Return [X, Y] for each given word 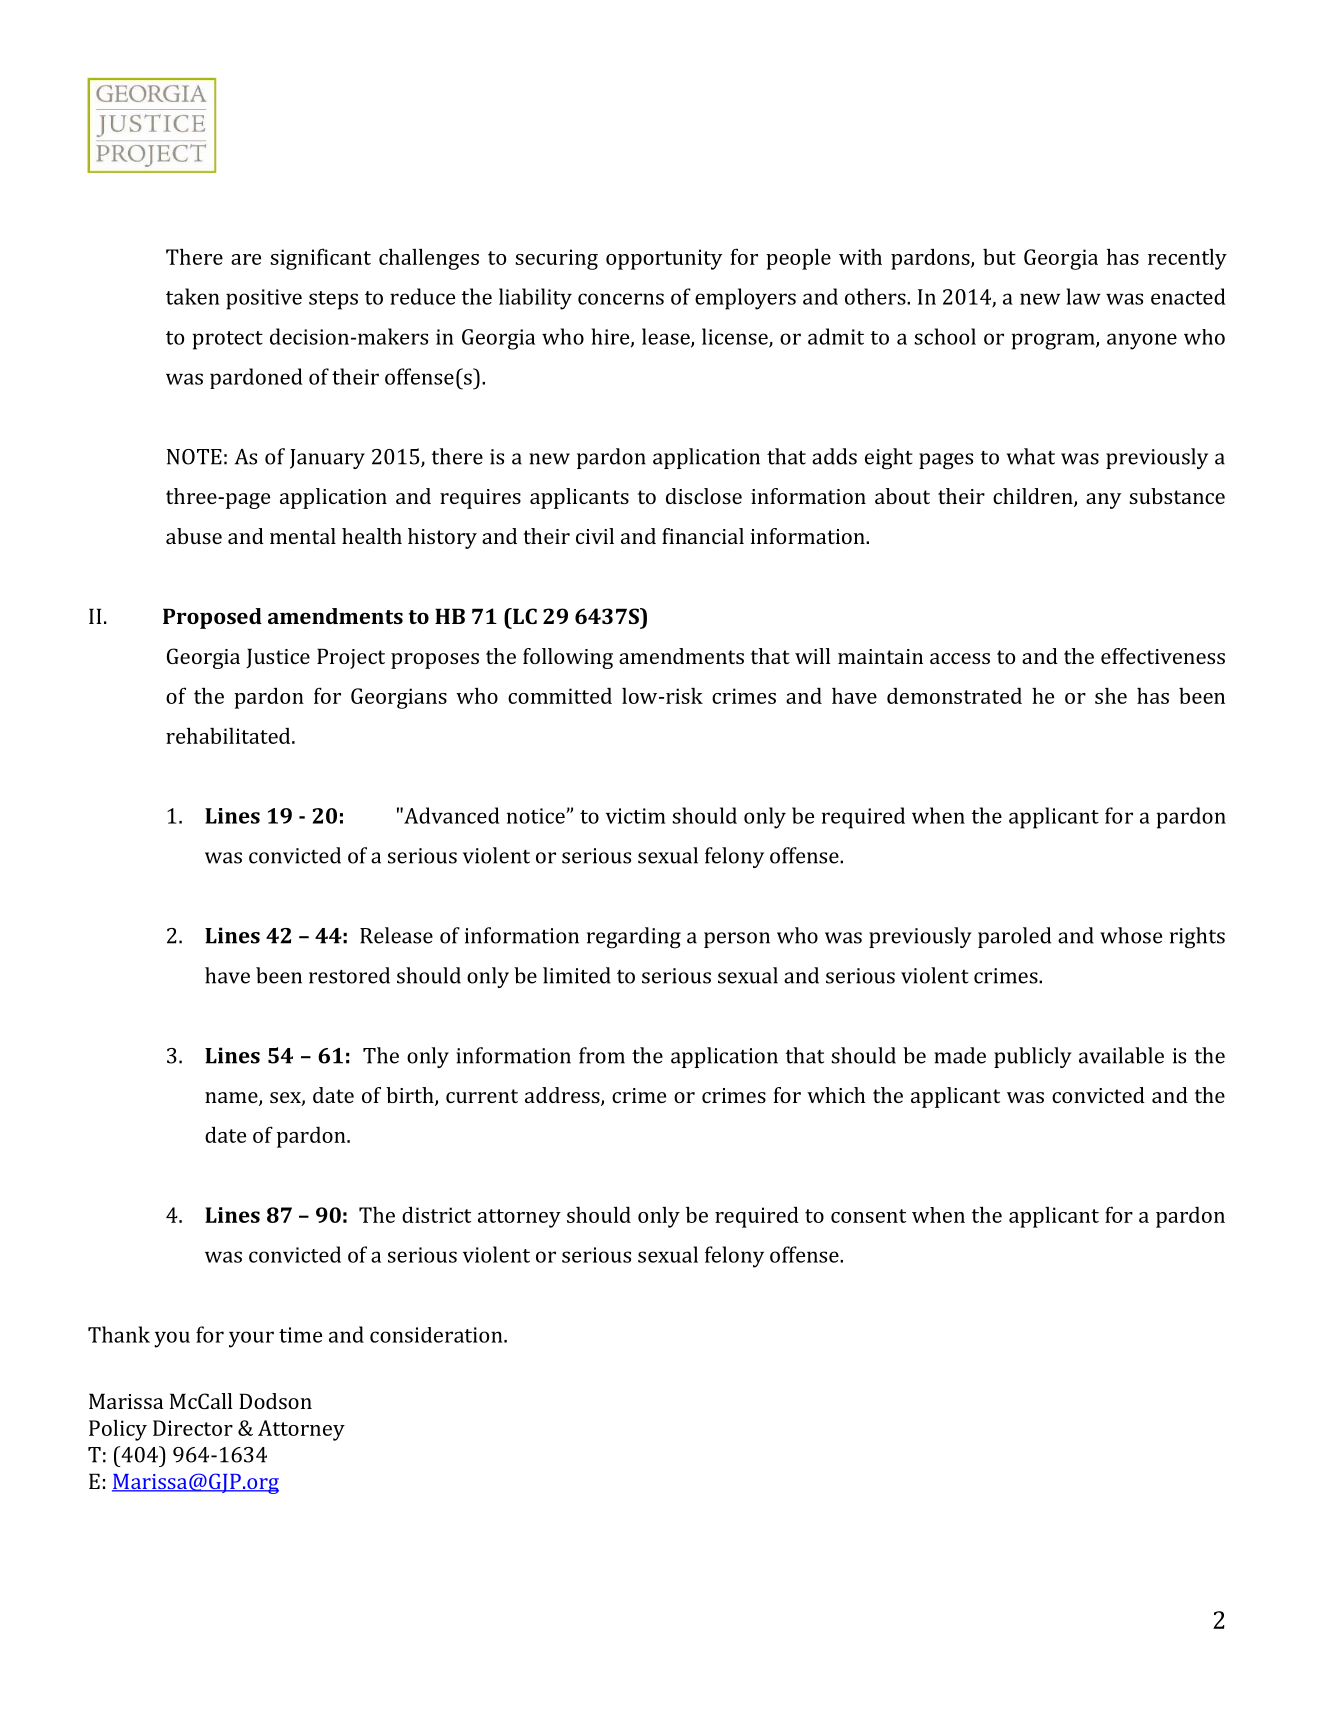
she [1111, 695]
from [602, 1055]
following [568, 658]
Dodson [275, 1401]
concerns [621, 299]
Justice [278, 658]
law [1083, 296]
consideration [437, 1335]
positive [264, 299]
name [232, 1099]
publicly [1033, 1057]
